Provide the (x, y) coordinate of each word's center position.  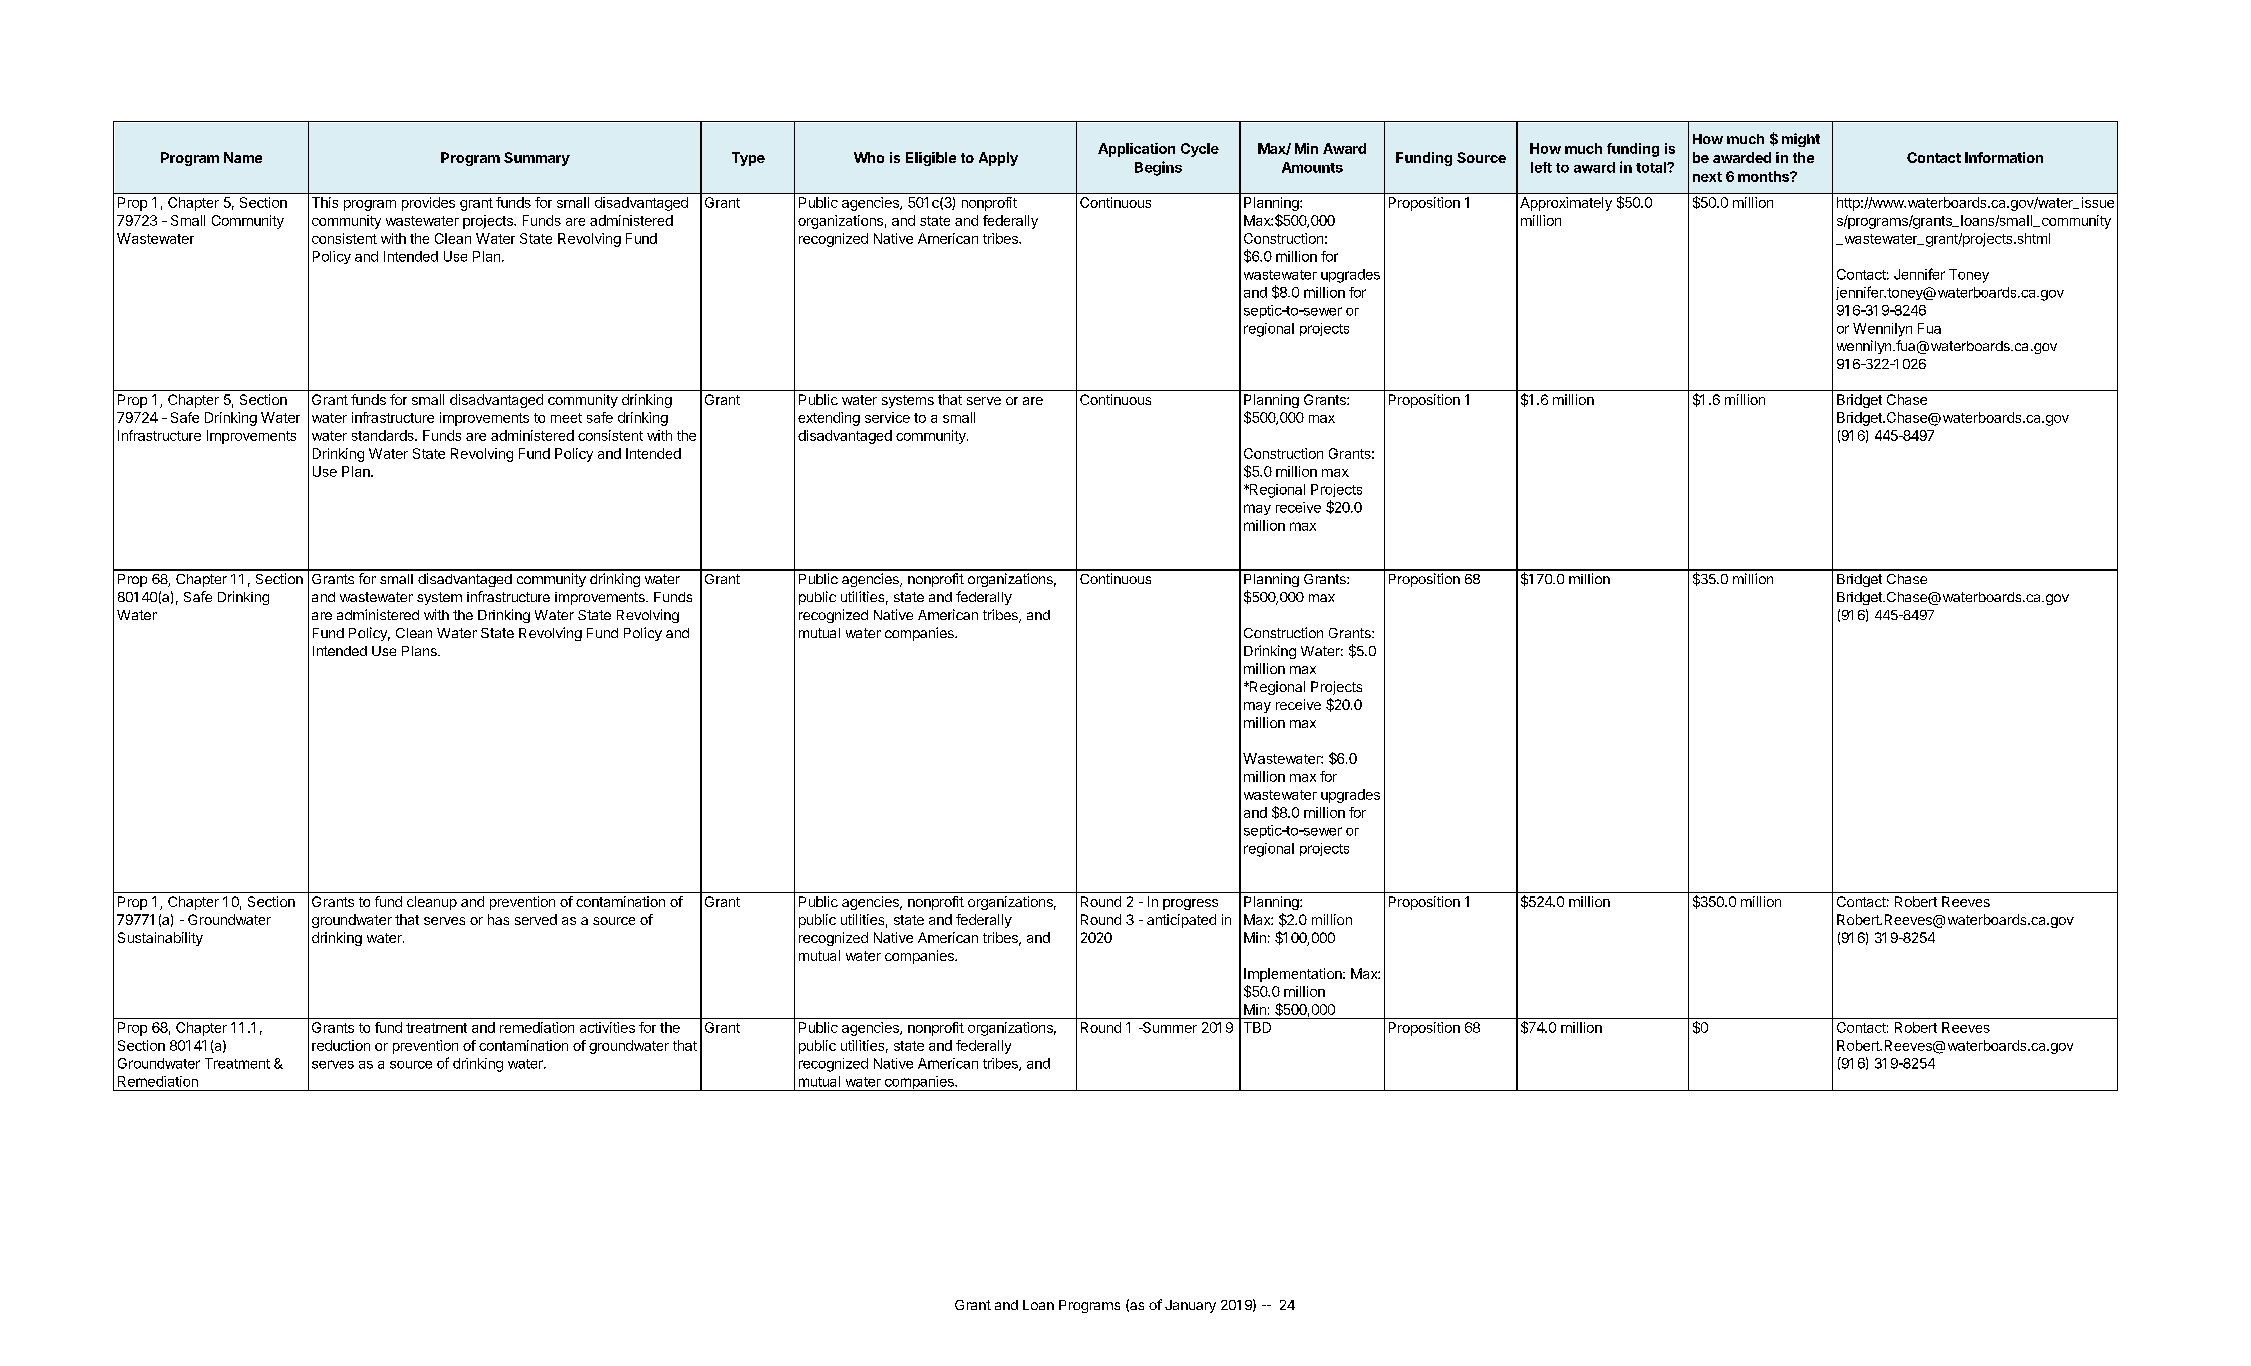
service (887, 417)
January (1190, 1306)
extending (829, 419)
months (1764, 176)
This (325, 202)
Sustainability (160, 939)
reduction (341, 1045)
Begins (1158, 168)
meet (566, 418)
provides (428, 204)
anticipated (1181, 921)
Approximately (1566, 204)
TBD (1257, 1027)
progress (1190, 904)
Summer (1169, 1027)
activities (607, 1027)
